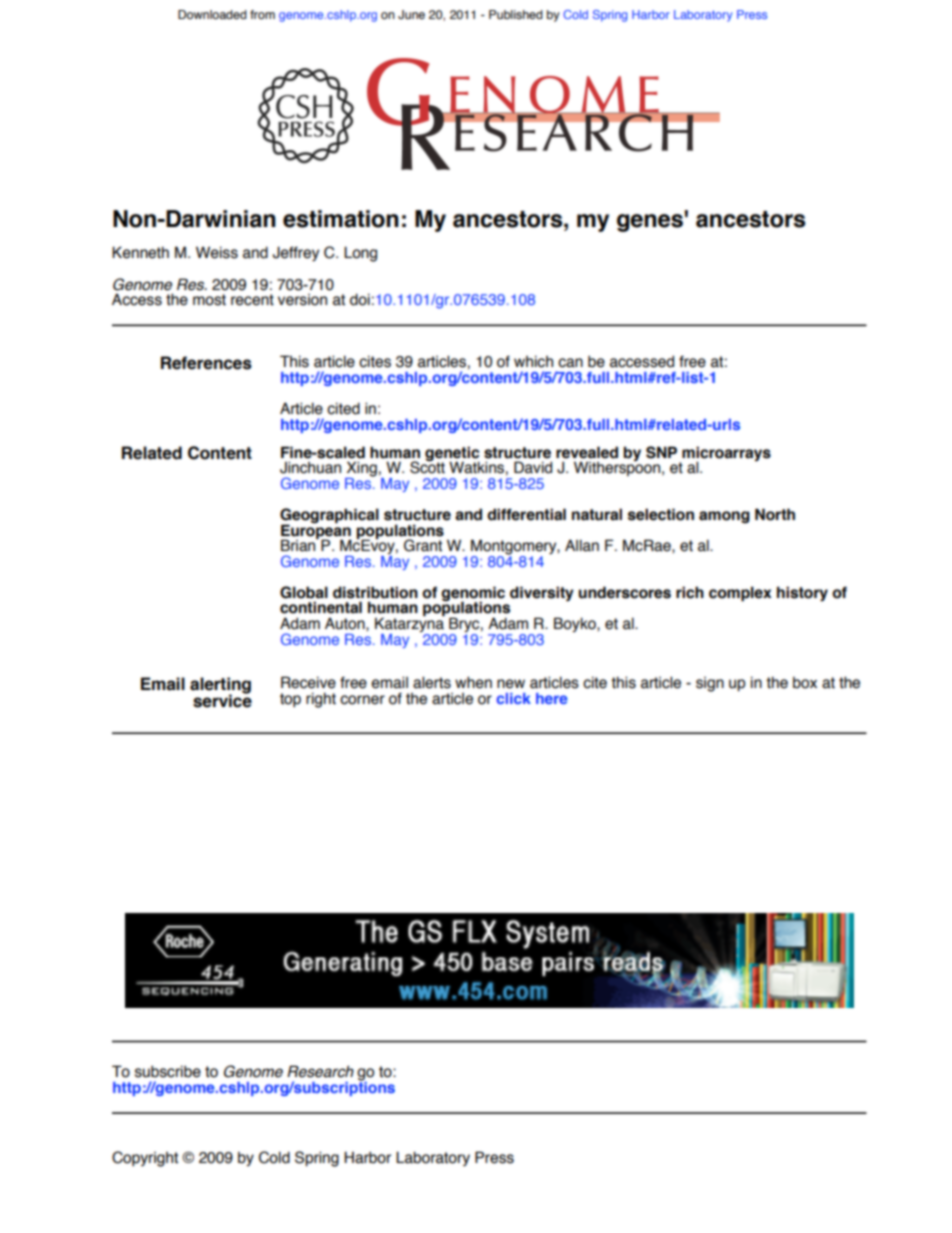 This screenshot has width=952, height=1233. Describe the element at coordinates (168, 1071) in the screenshot. I see `subscribe` at that location.
